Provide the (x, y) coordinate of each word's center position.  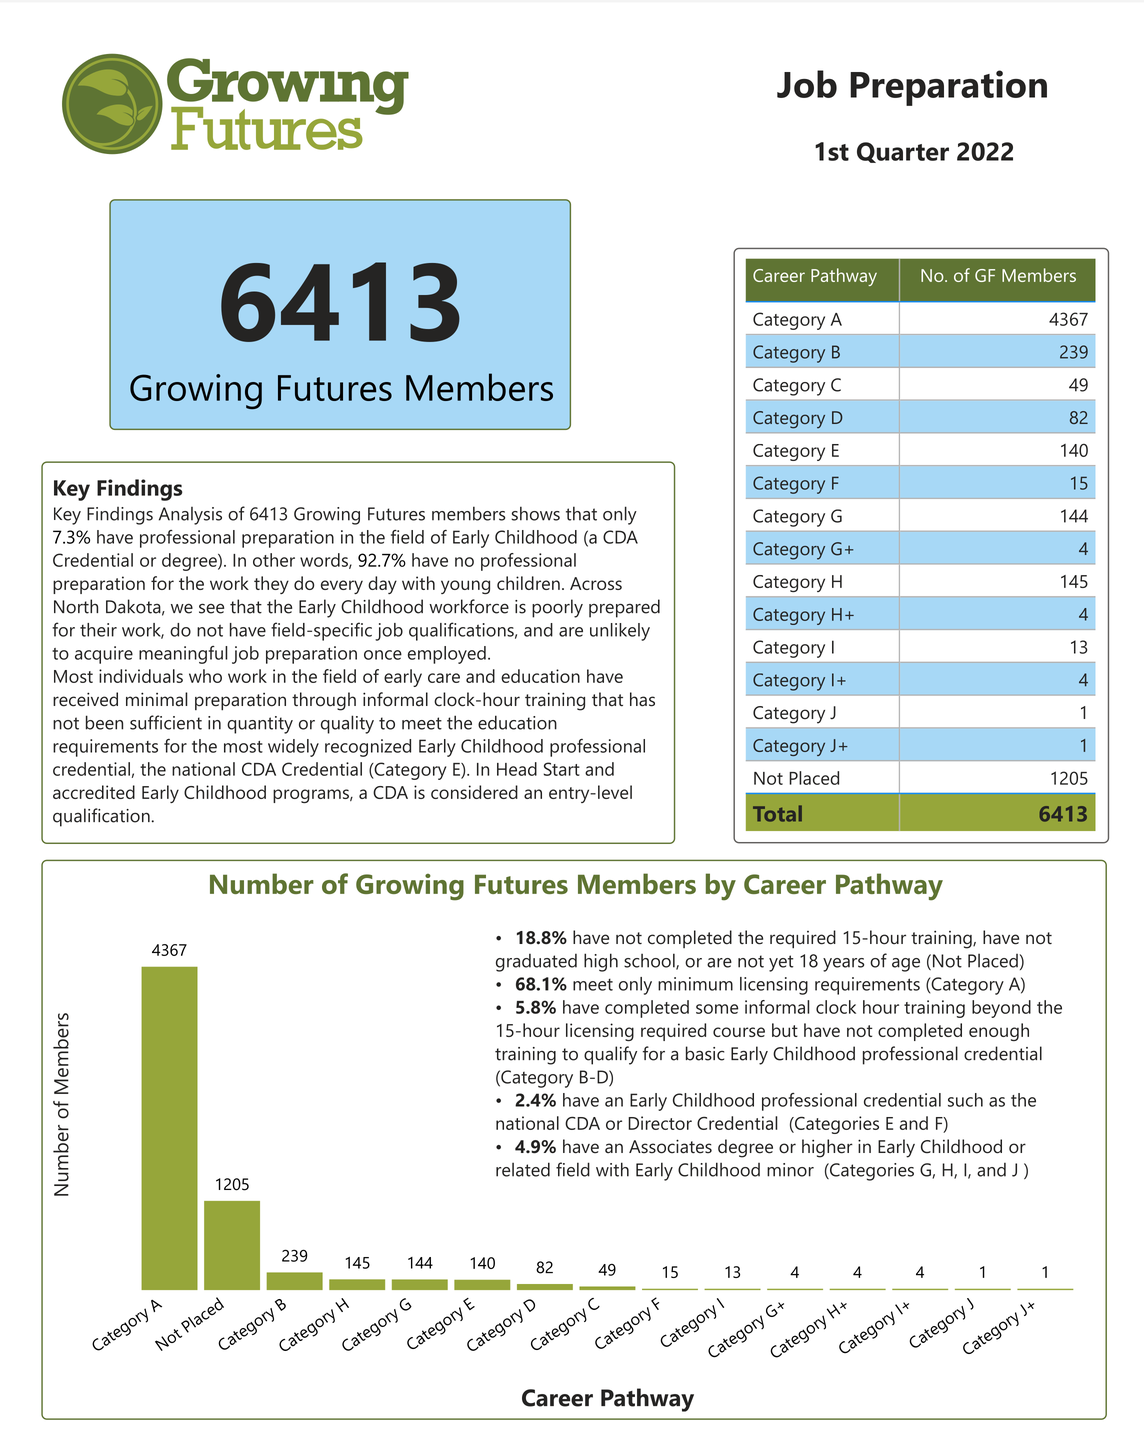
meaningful (183, 655)
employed (447, 655)
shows (535, 513)
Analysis (190, 516)
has (642, 699)
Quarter (903, 152)
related (523, 1169)
